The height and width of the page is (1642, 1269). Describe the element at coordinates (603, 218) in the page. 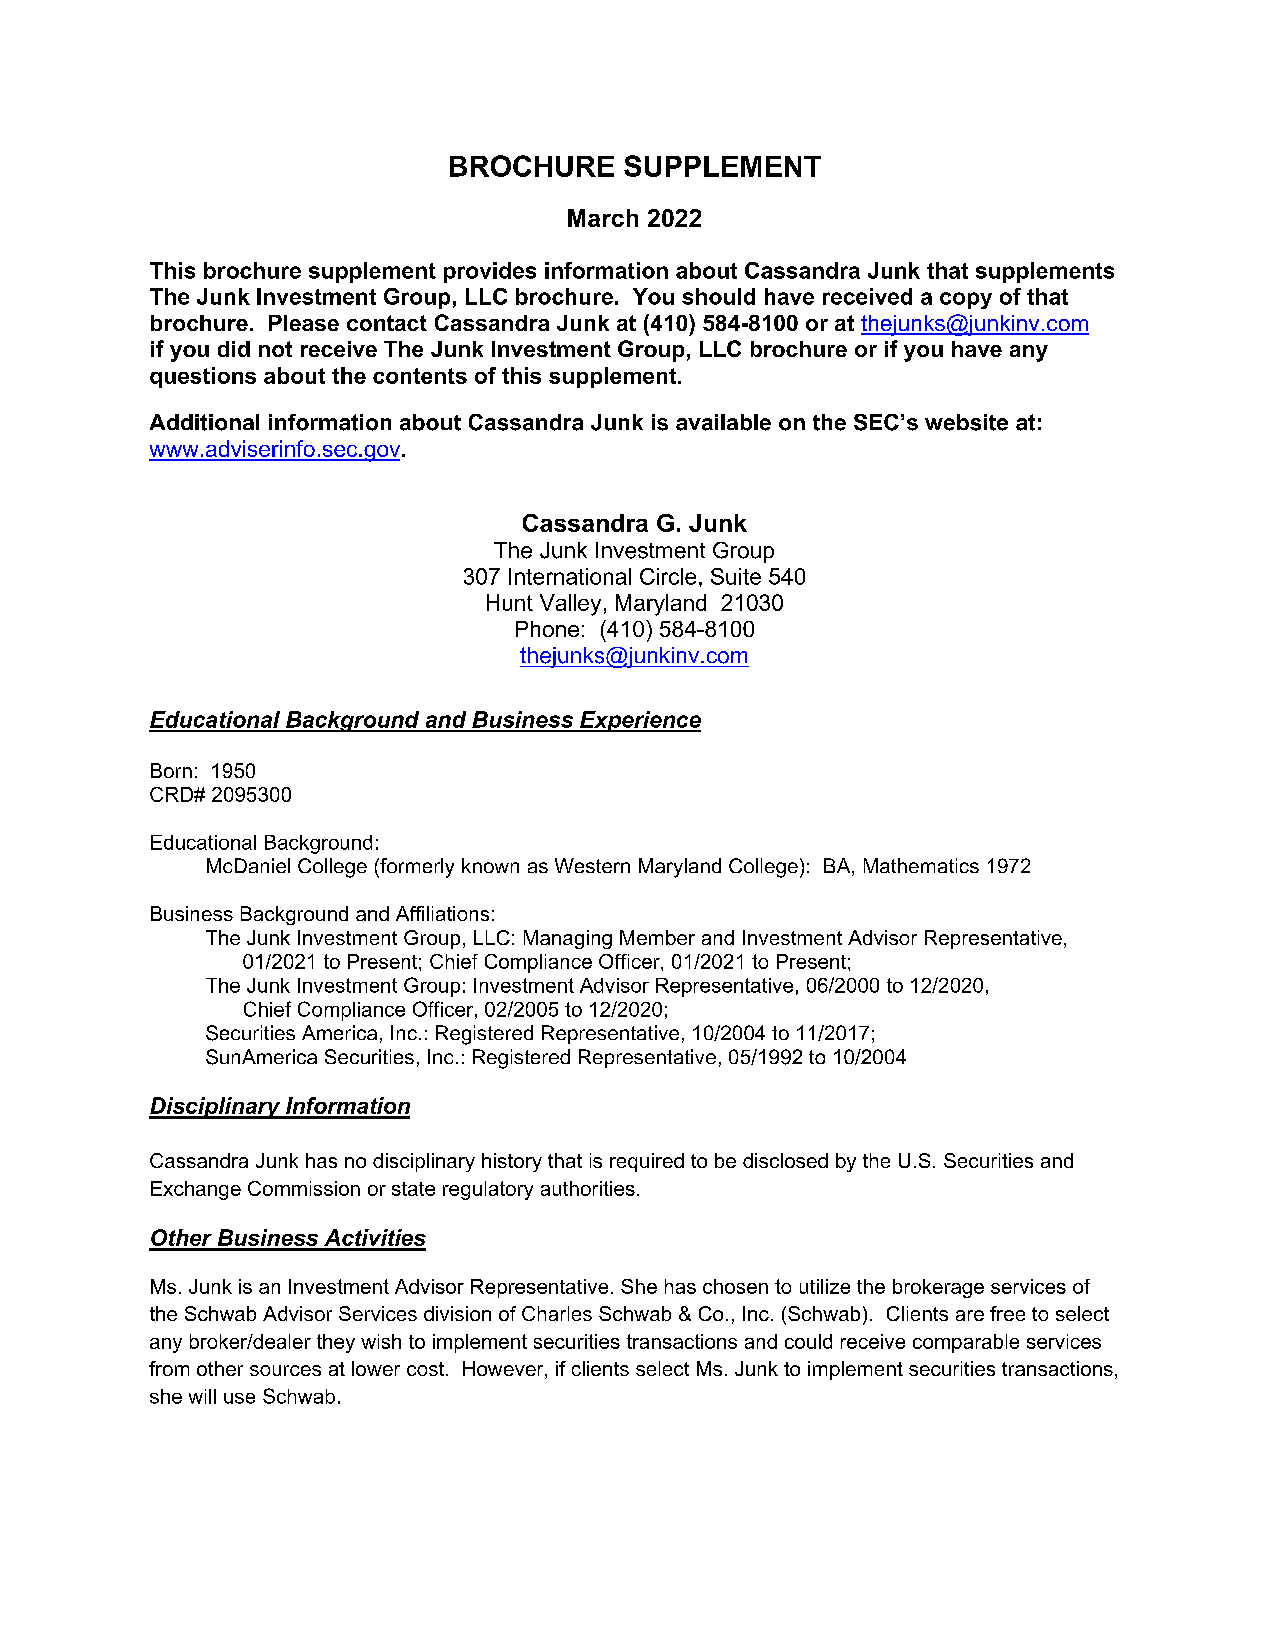

I see `March` at that location.
